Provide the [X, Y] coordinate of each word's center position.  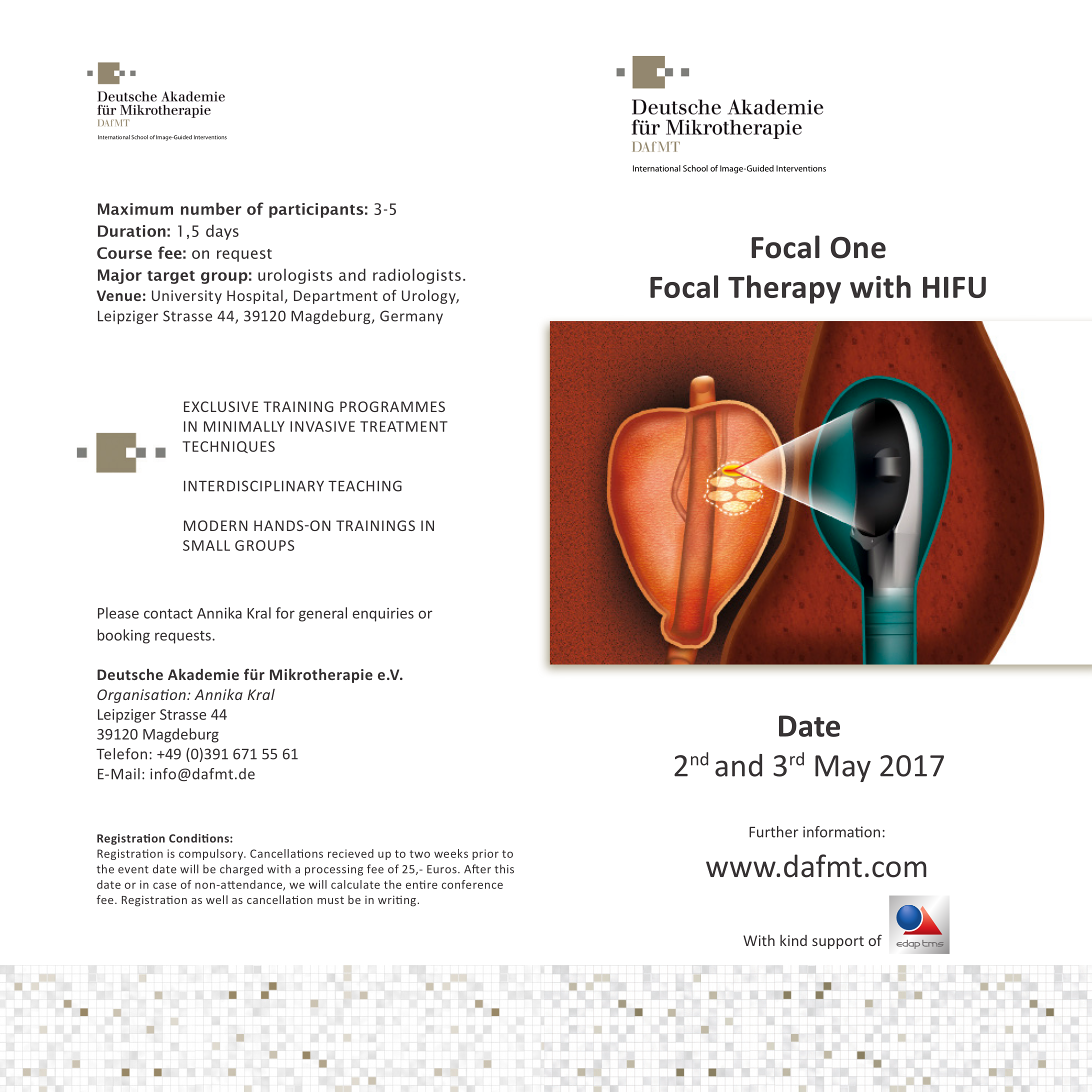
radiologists [417, 276]
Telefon [121, 754]
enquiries [383, 615]
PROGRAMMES [392, 406]
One [858, 248]
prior [485, 854]
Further [773, 832]
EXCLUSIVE [221, 406]
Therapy [784, 289]
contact [168, 614]
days [222, 232]
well [217, 899]
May [843, 768]
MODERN [216, 525]
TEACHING [365, 486]
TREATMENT [404, 426]
